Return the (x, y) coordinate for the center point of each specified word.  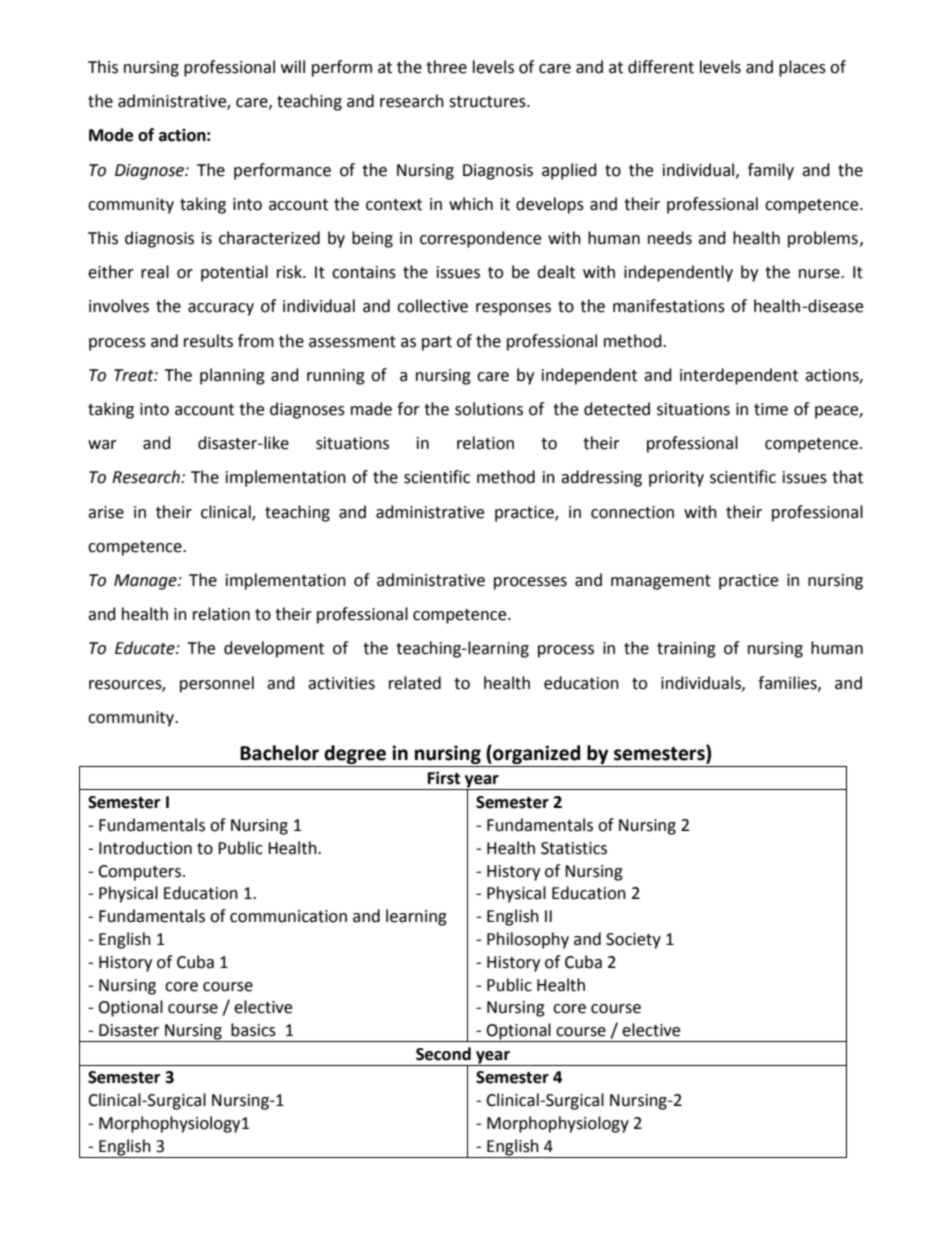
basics (253, 1030)
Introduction (145, 848)
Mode (111, 135)
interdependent (739, 376)
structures (488, 102)
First (444, 778)
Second (443, 1054)
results (208, 341)
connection (632, 512)
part (437, 343)
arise (106, 512)
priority (676, 479)
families (788, 683)
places (802, 68)
